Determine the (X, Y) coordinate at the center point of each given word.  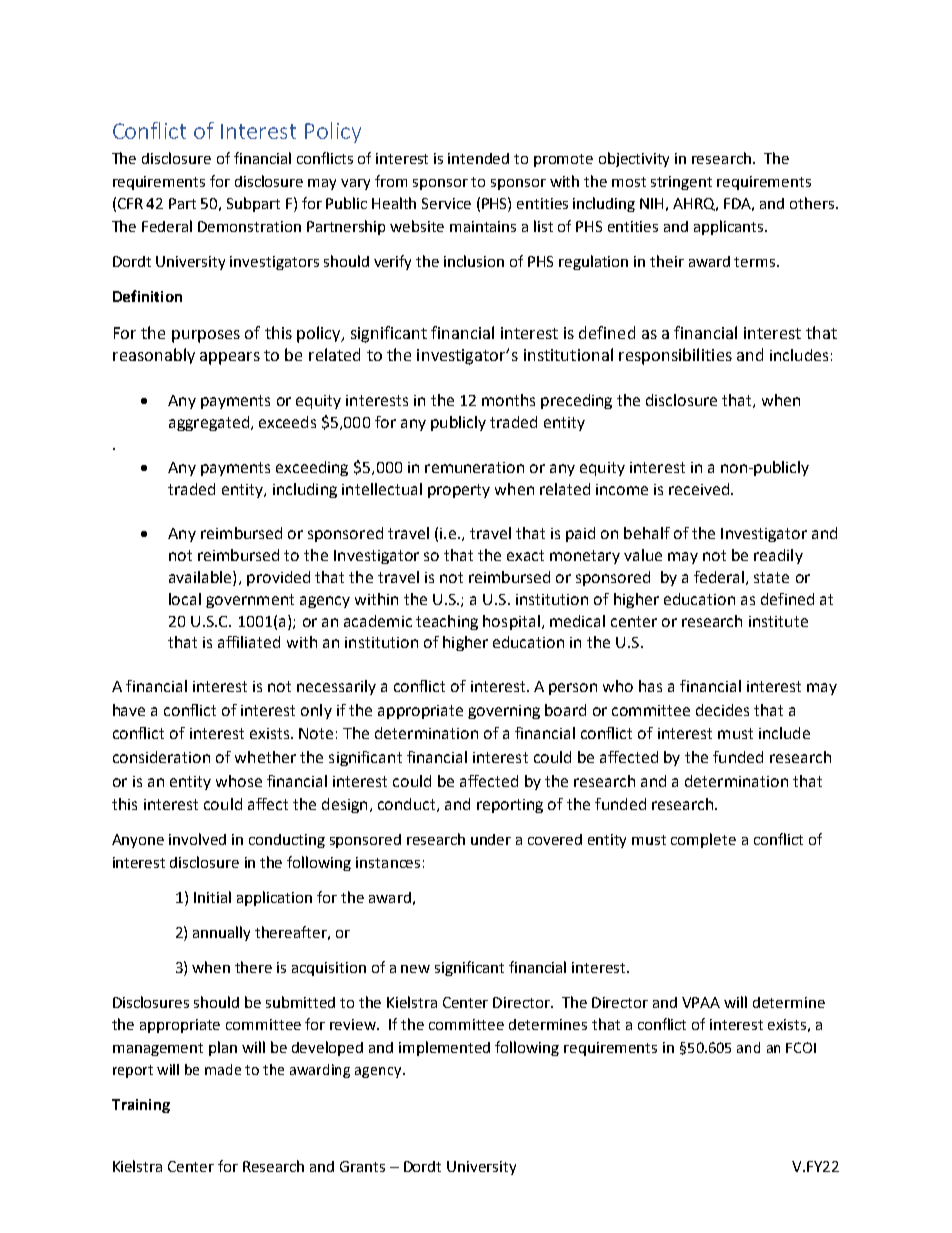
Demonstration (249, 226)
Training (141, 1106)
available (201, 578)
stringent (681, 183)
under (491, 839)
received (699, 489)
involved (197, 839)
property (459, 491)
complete (703, 840)
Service (446, 203)
